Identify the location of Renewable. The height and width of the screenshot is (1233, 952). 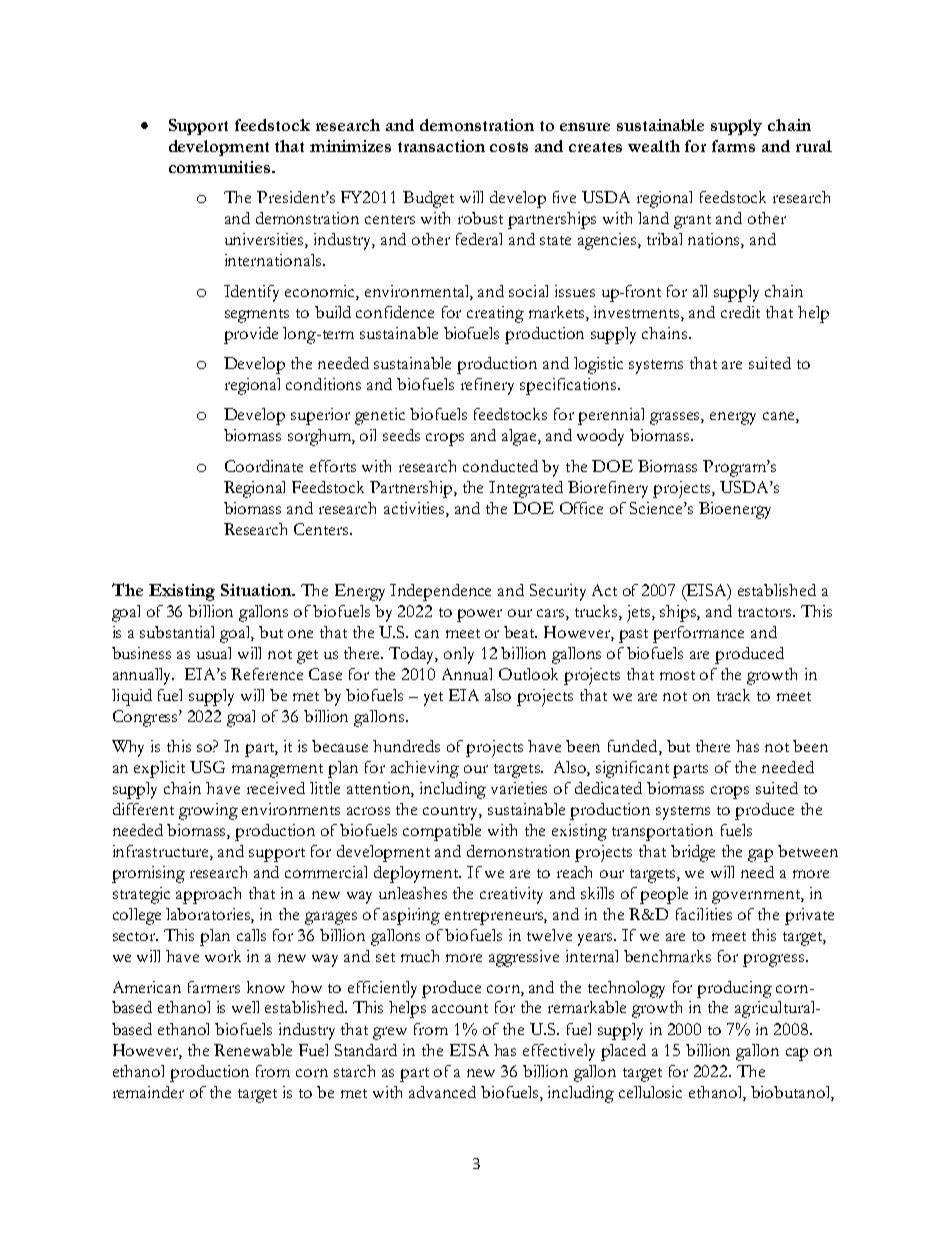
(253, 1050).
